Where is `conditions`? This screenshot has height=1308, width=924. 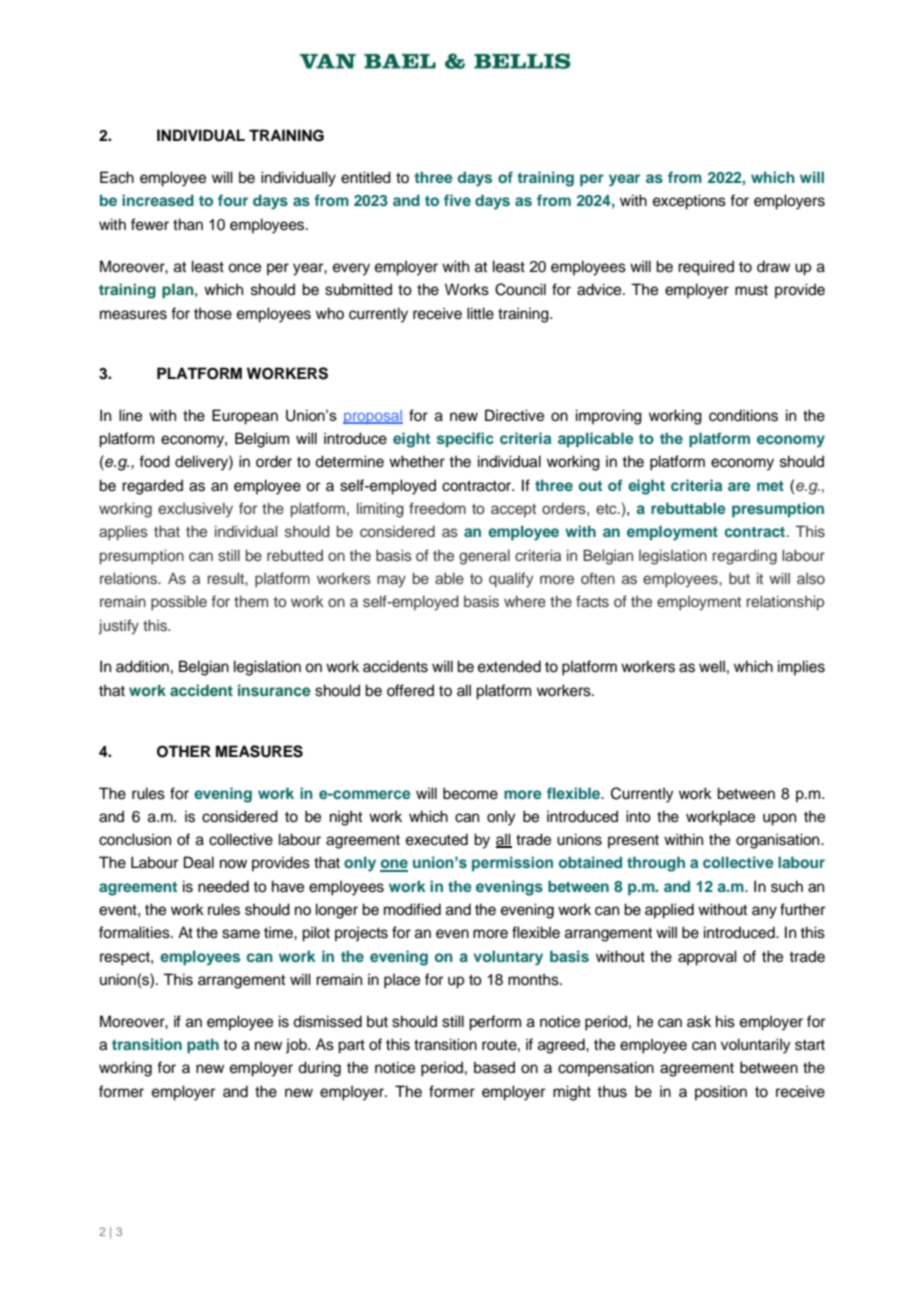 conditions is located at coordinates (743, 415).
